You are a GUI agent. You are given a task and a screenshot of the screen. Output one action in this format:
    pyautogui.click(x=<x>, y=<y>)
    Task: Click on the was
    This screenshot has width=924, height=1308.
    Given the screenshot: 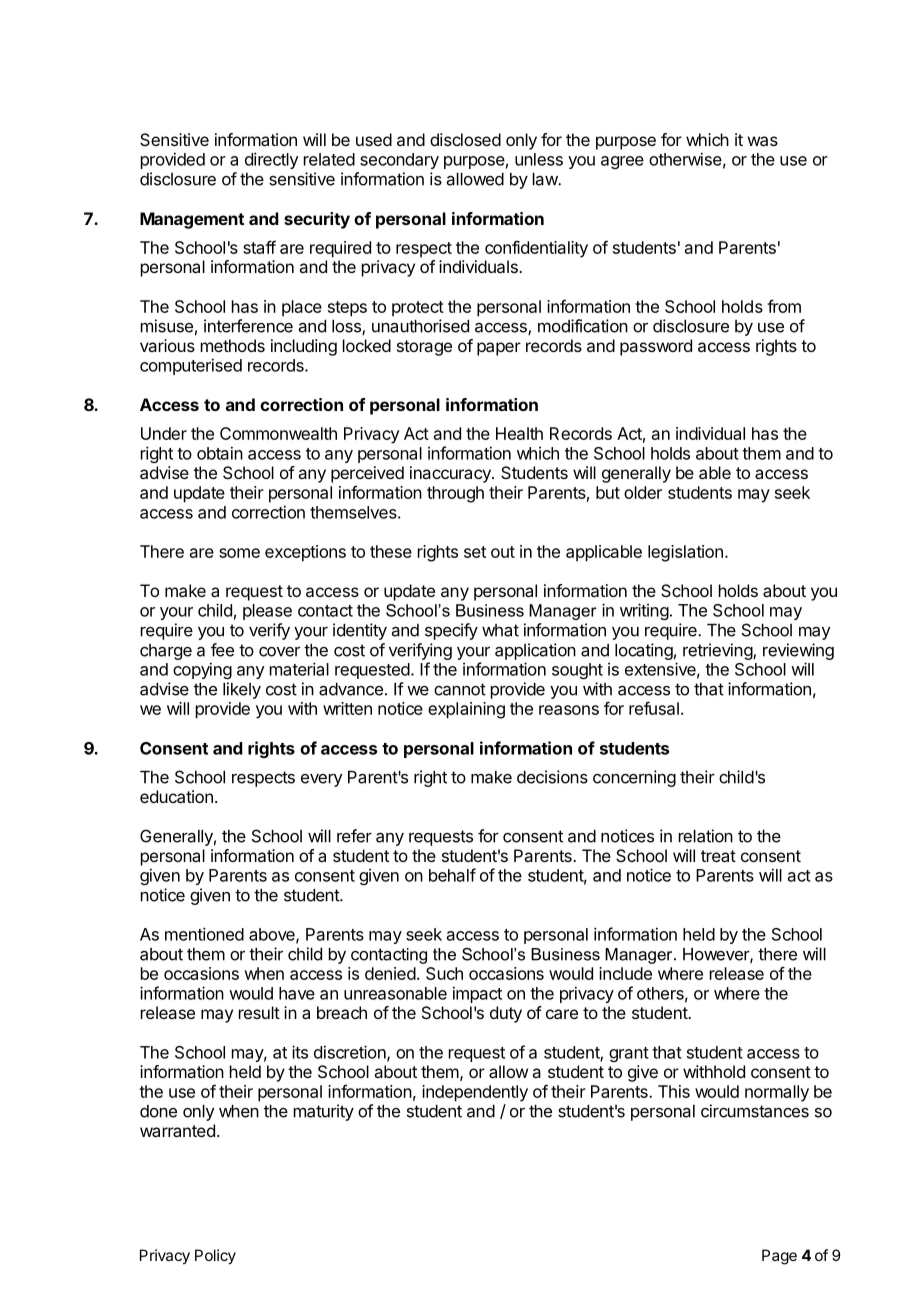 What is the action you would take?
    pyautogui.click(x=763, y=141)
